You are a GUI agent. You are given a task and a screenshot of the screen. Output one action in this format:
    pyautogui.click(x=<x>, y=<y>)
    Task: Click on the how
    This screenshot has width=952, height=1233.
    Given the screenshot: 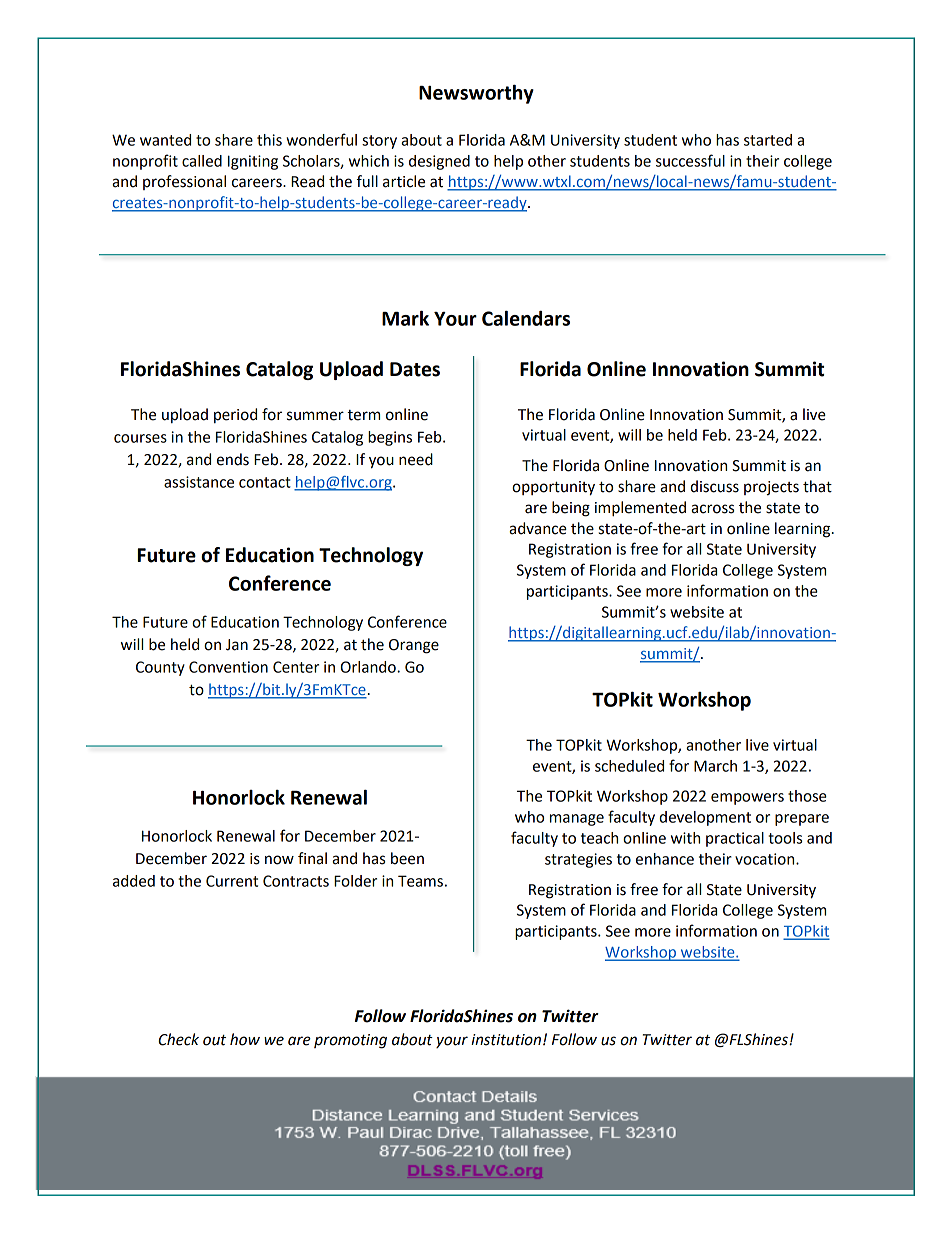 What is the action you would take?
    pyautogui.click(x=245, y=1039)
